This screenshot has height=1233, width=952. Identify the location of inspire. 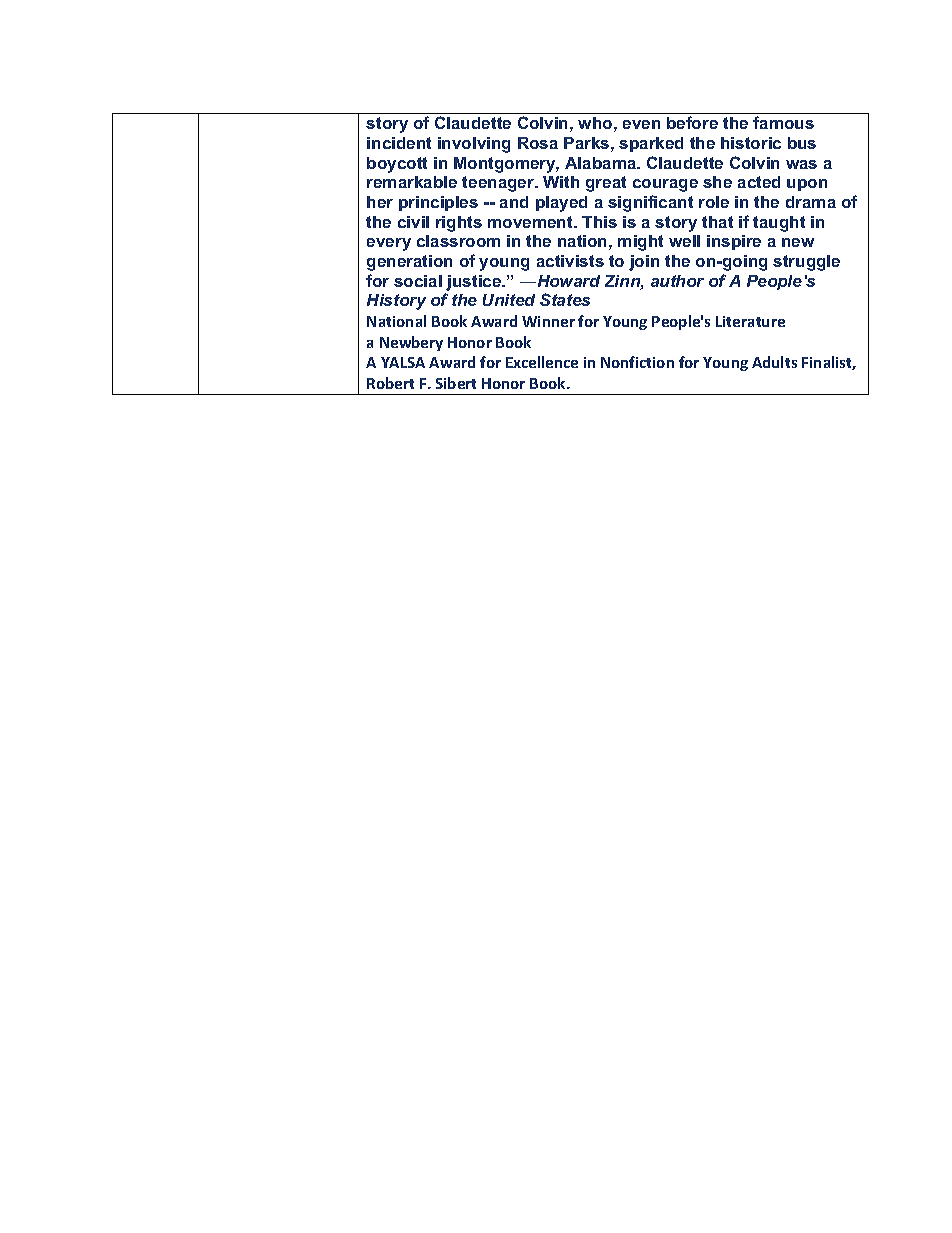
(734, 242).
